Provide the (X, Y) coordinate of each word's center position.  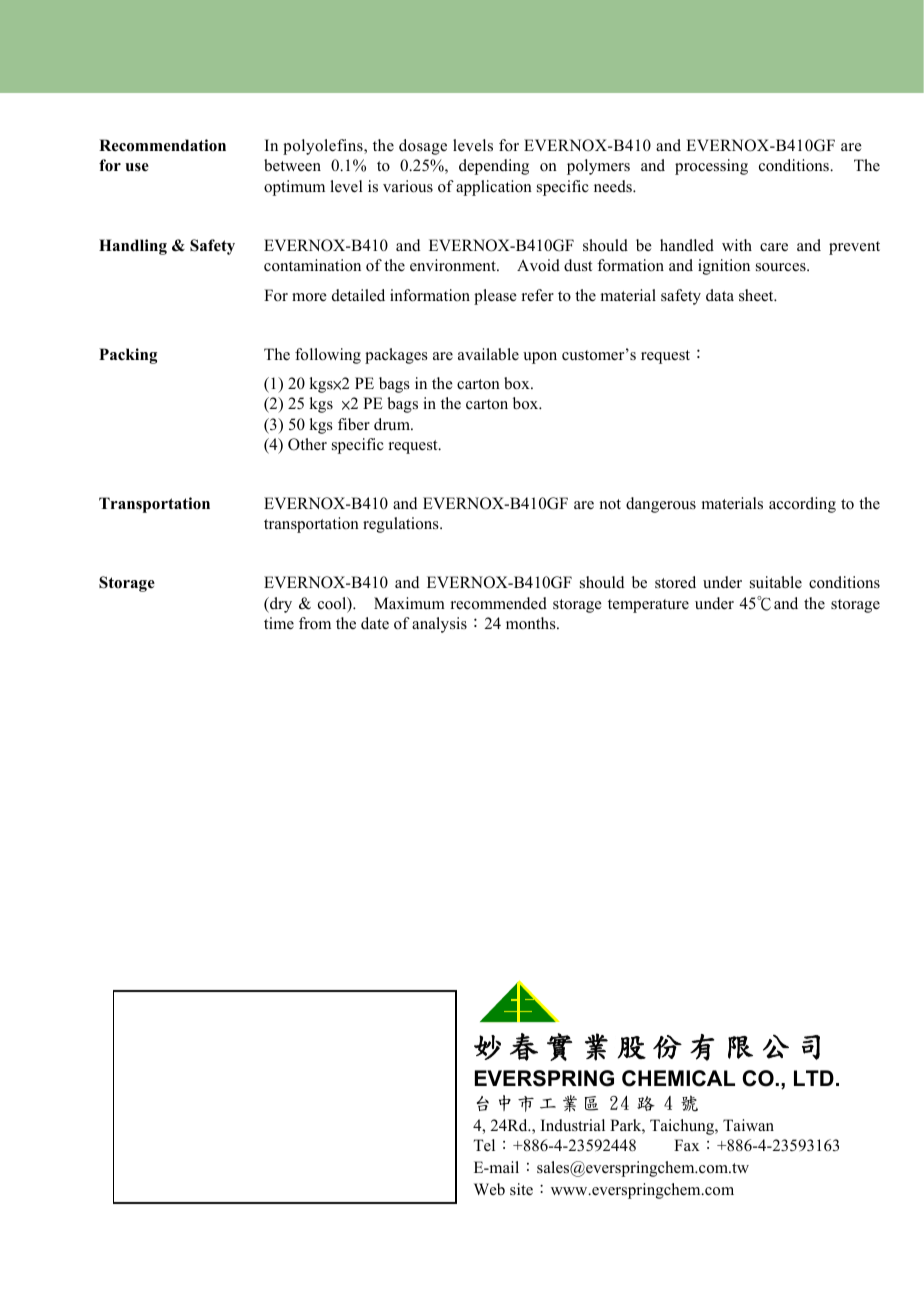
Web (489, 1189)
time (279, 623)
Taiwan (748, 1125)
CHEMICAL (678, 1078)
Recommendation (162, 145)
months (532, 623)
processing (711, 167)
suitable (776, 582)
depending (494, 167)
